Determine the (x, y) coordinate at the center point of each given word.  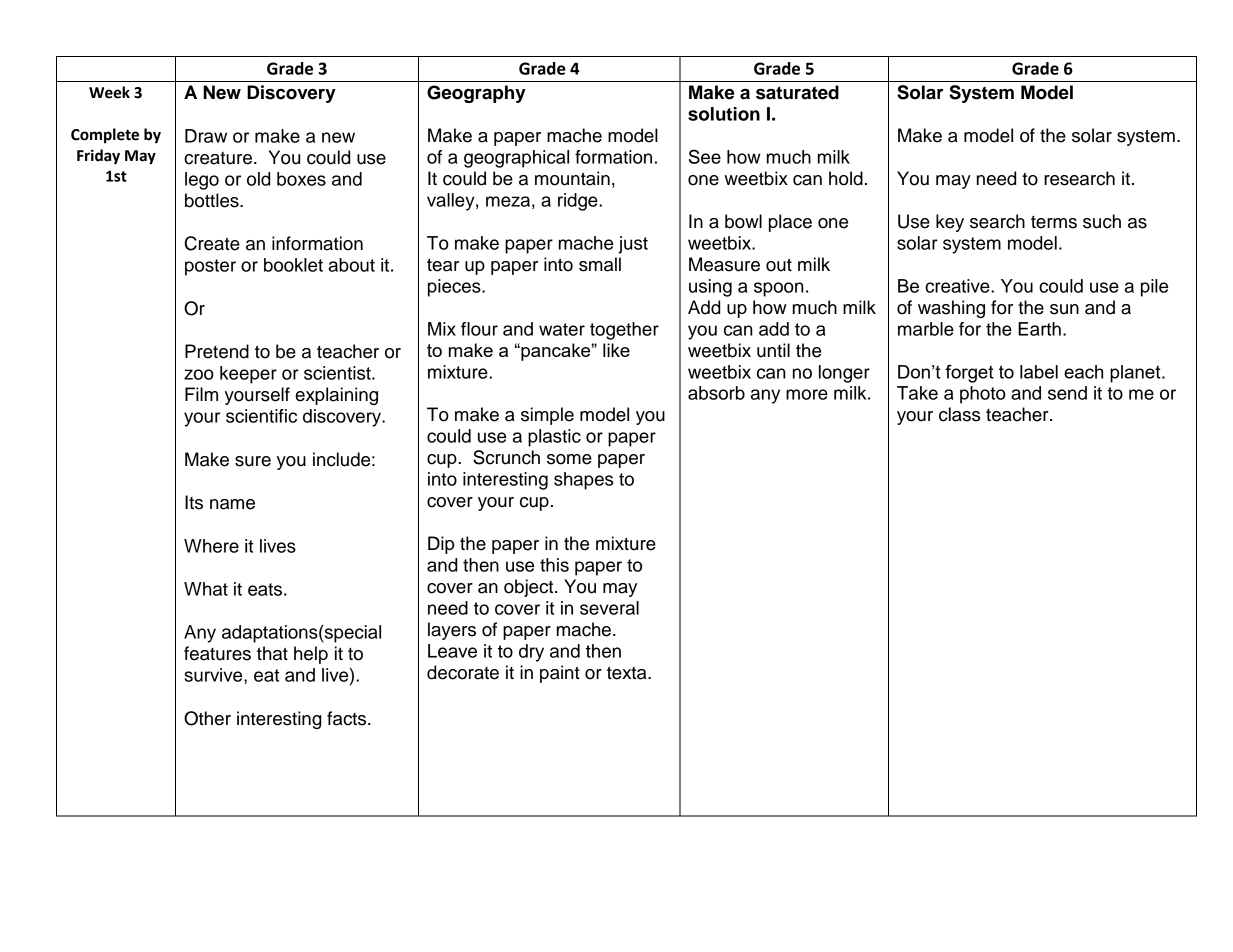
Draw (206, 136)
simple (547, 416)
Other (207, 718)
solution (724, 114)
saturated (797, 92)
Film (201, 394)
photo (983, 395)
